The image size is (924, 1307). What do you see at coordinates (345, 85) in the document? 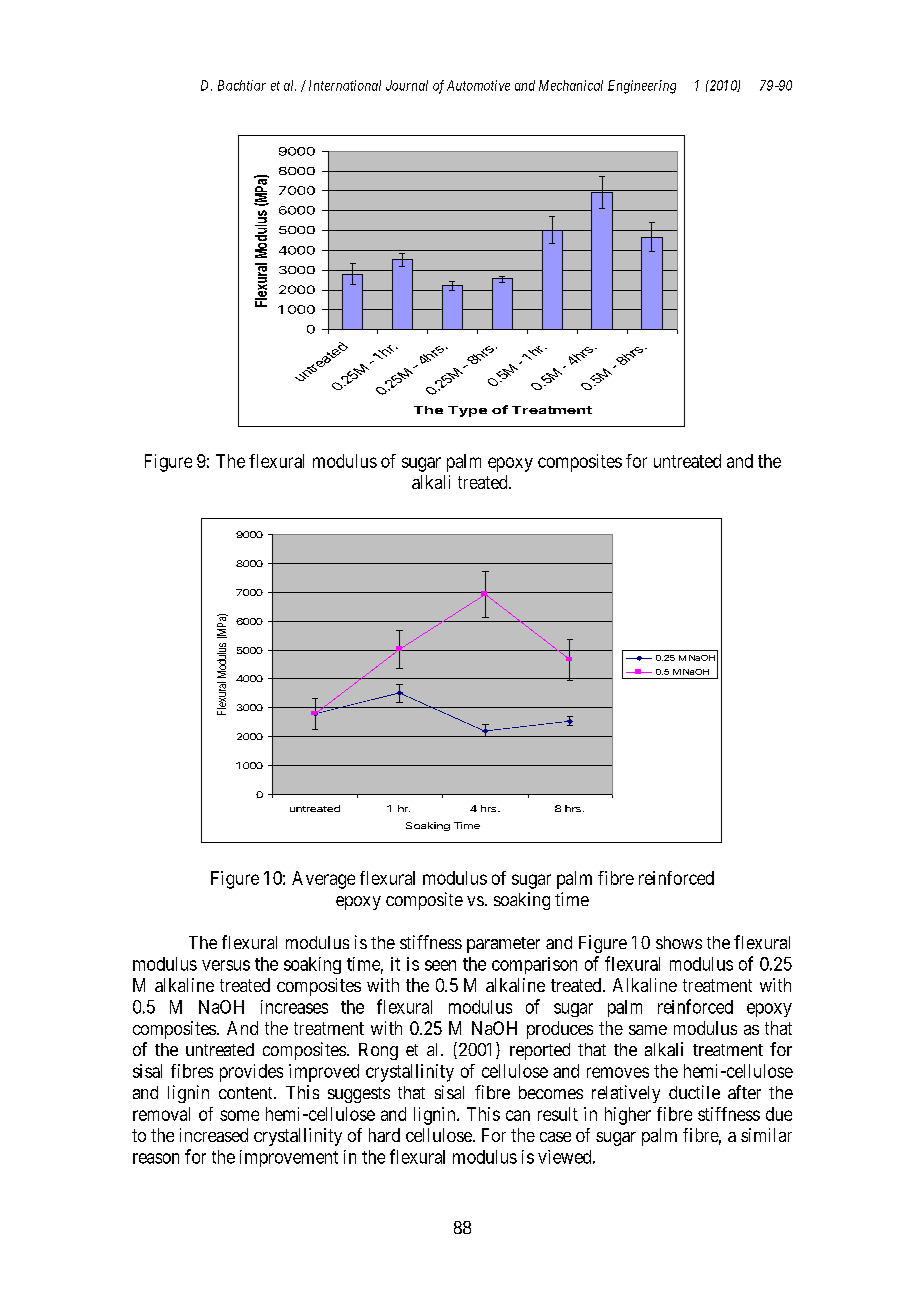
I see `International` at bounding box center [345, 85].
